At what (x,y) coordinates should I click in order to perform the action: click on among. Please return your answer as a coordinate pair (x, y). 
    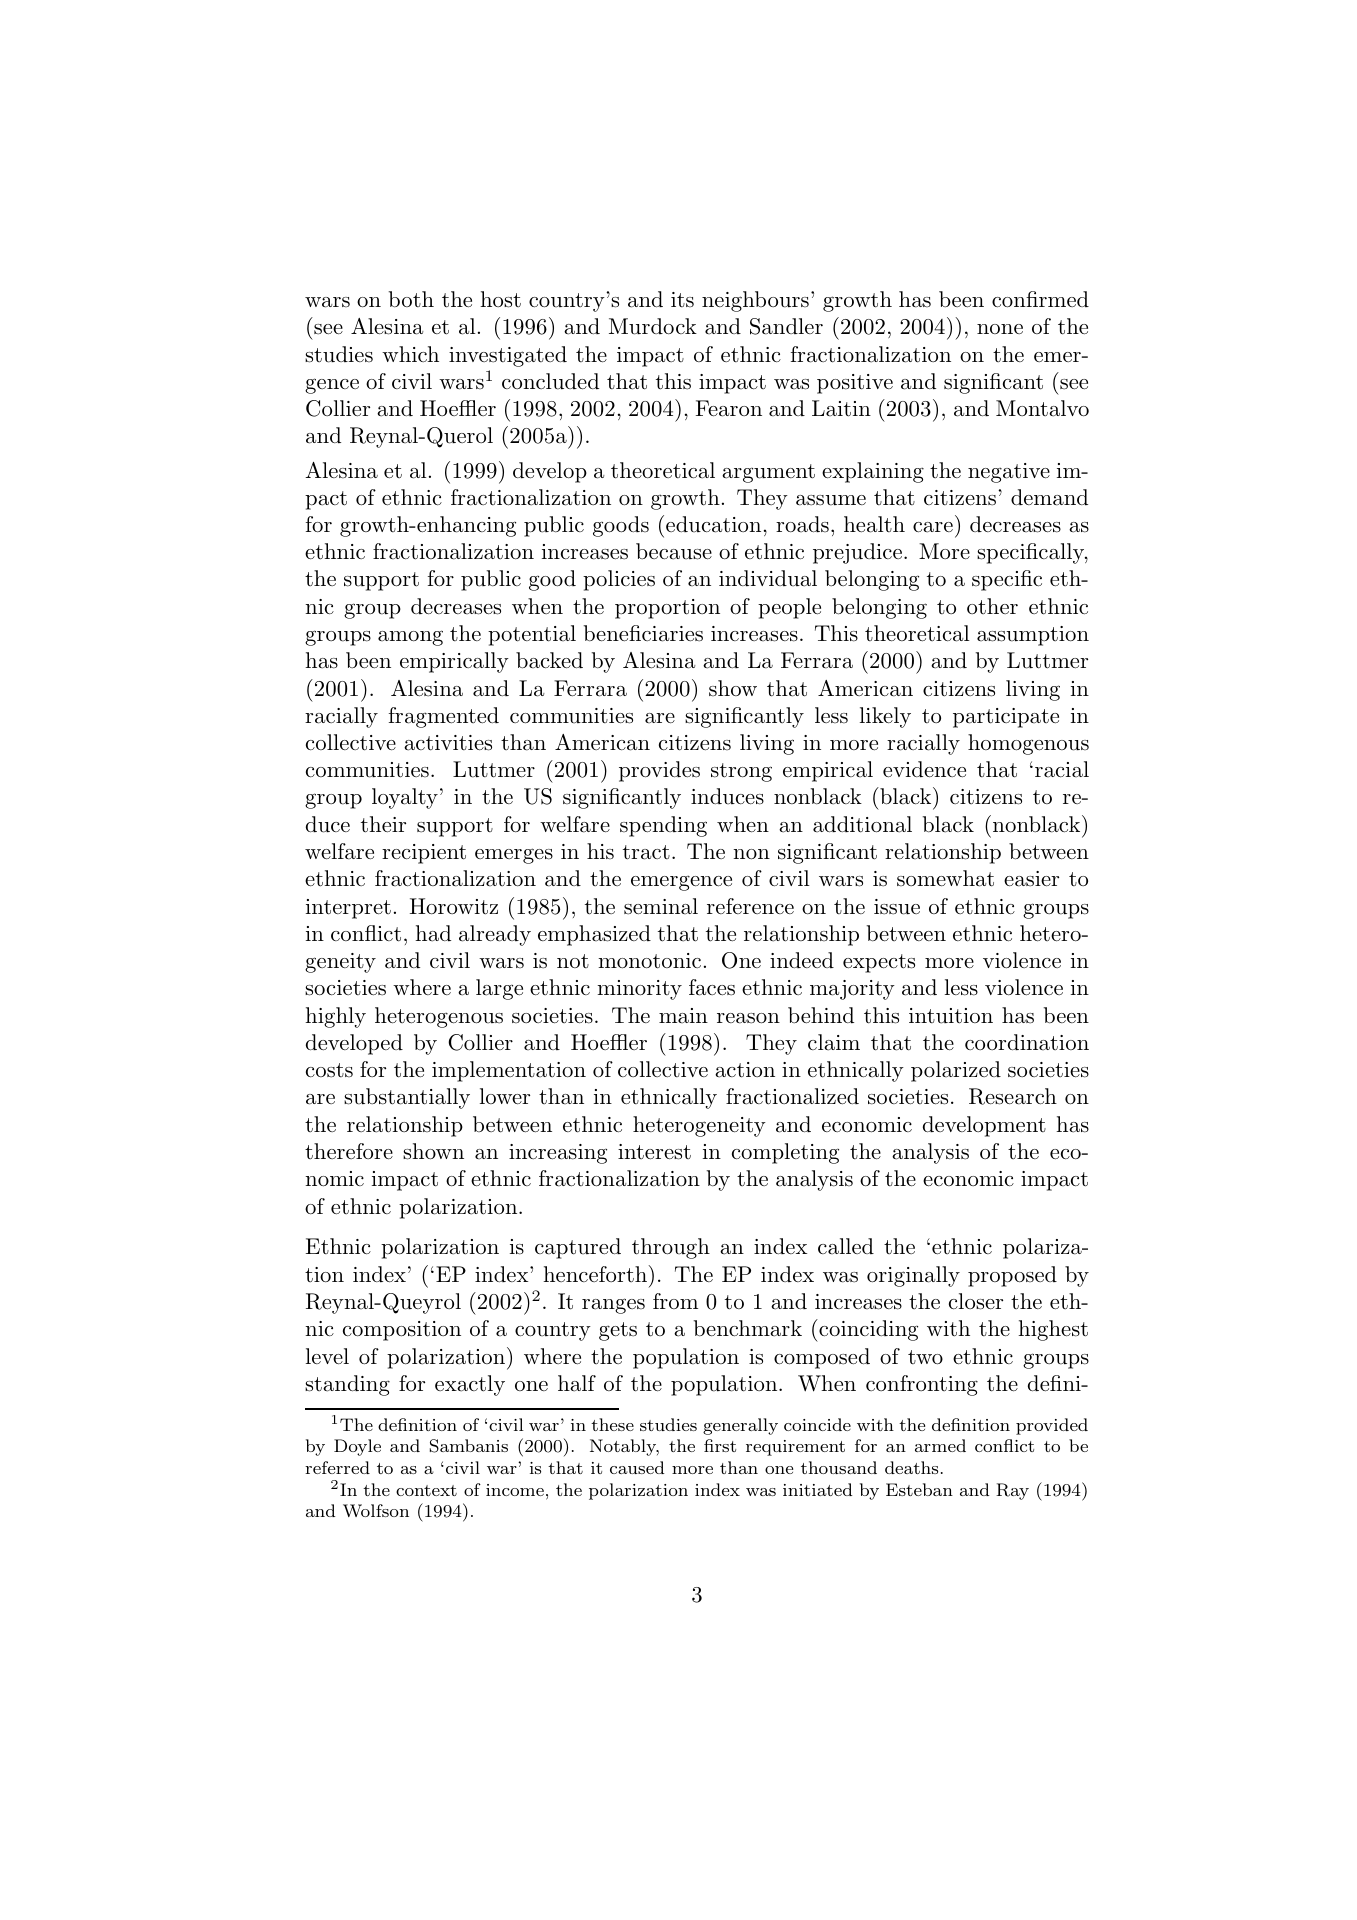
    Looking at the image, I should click on (410, 638).
